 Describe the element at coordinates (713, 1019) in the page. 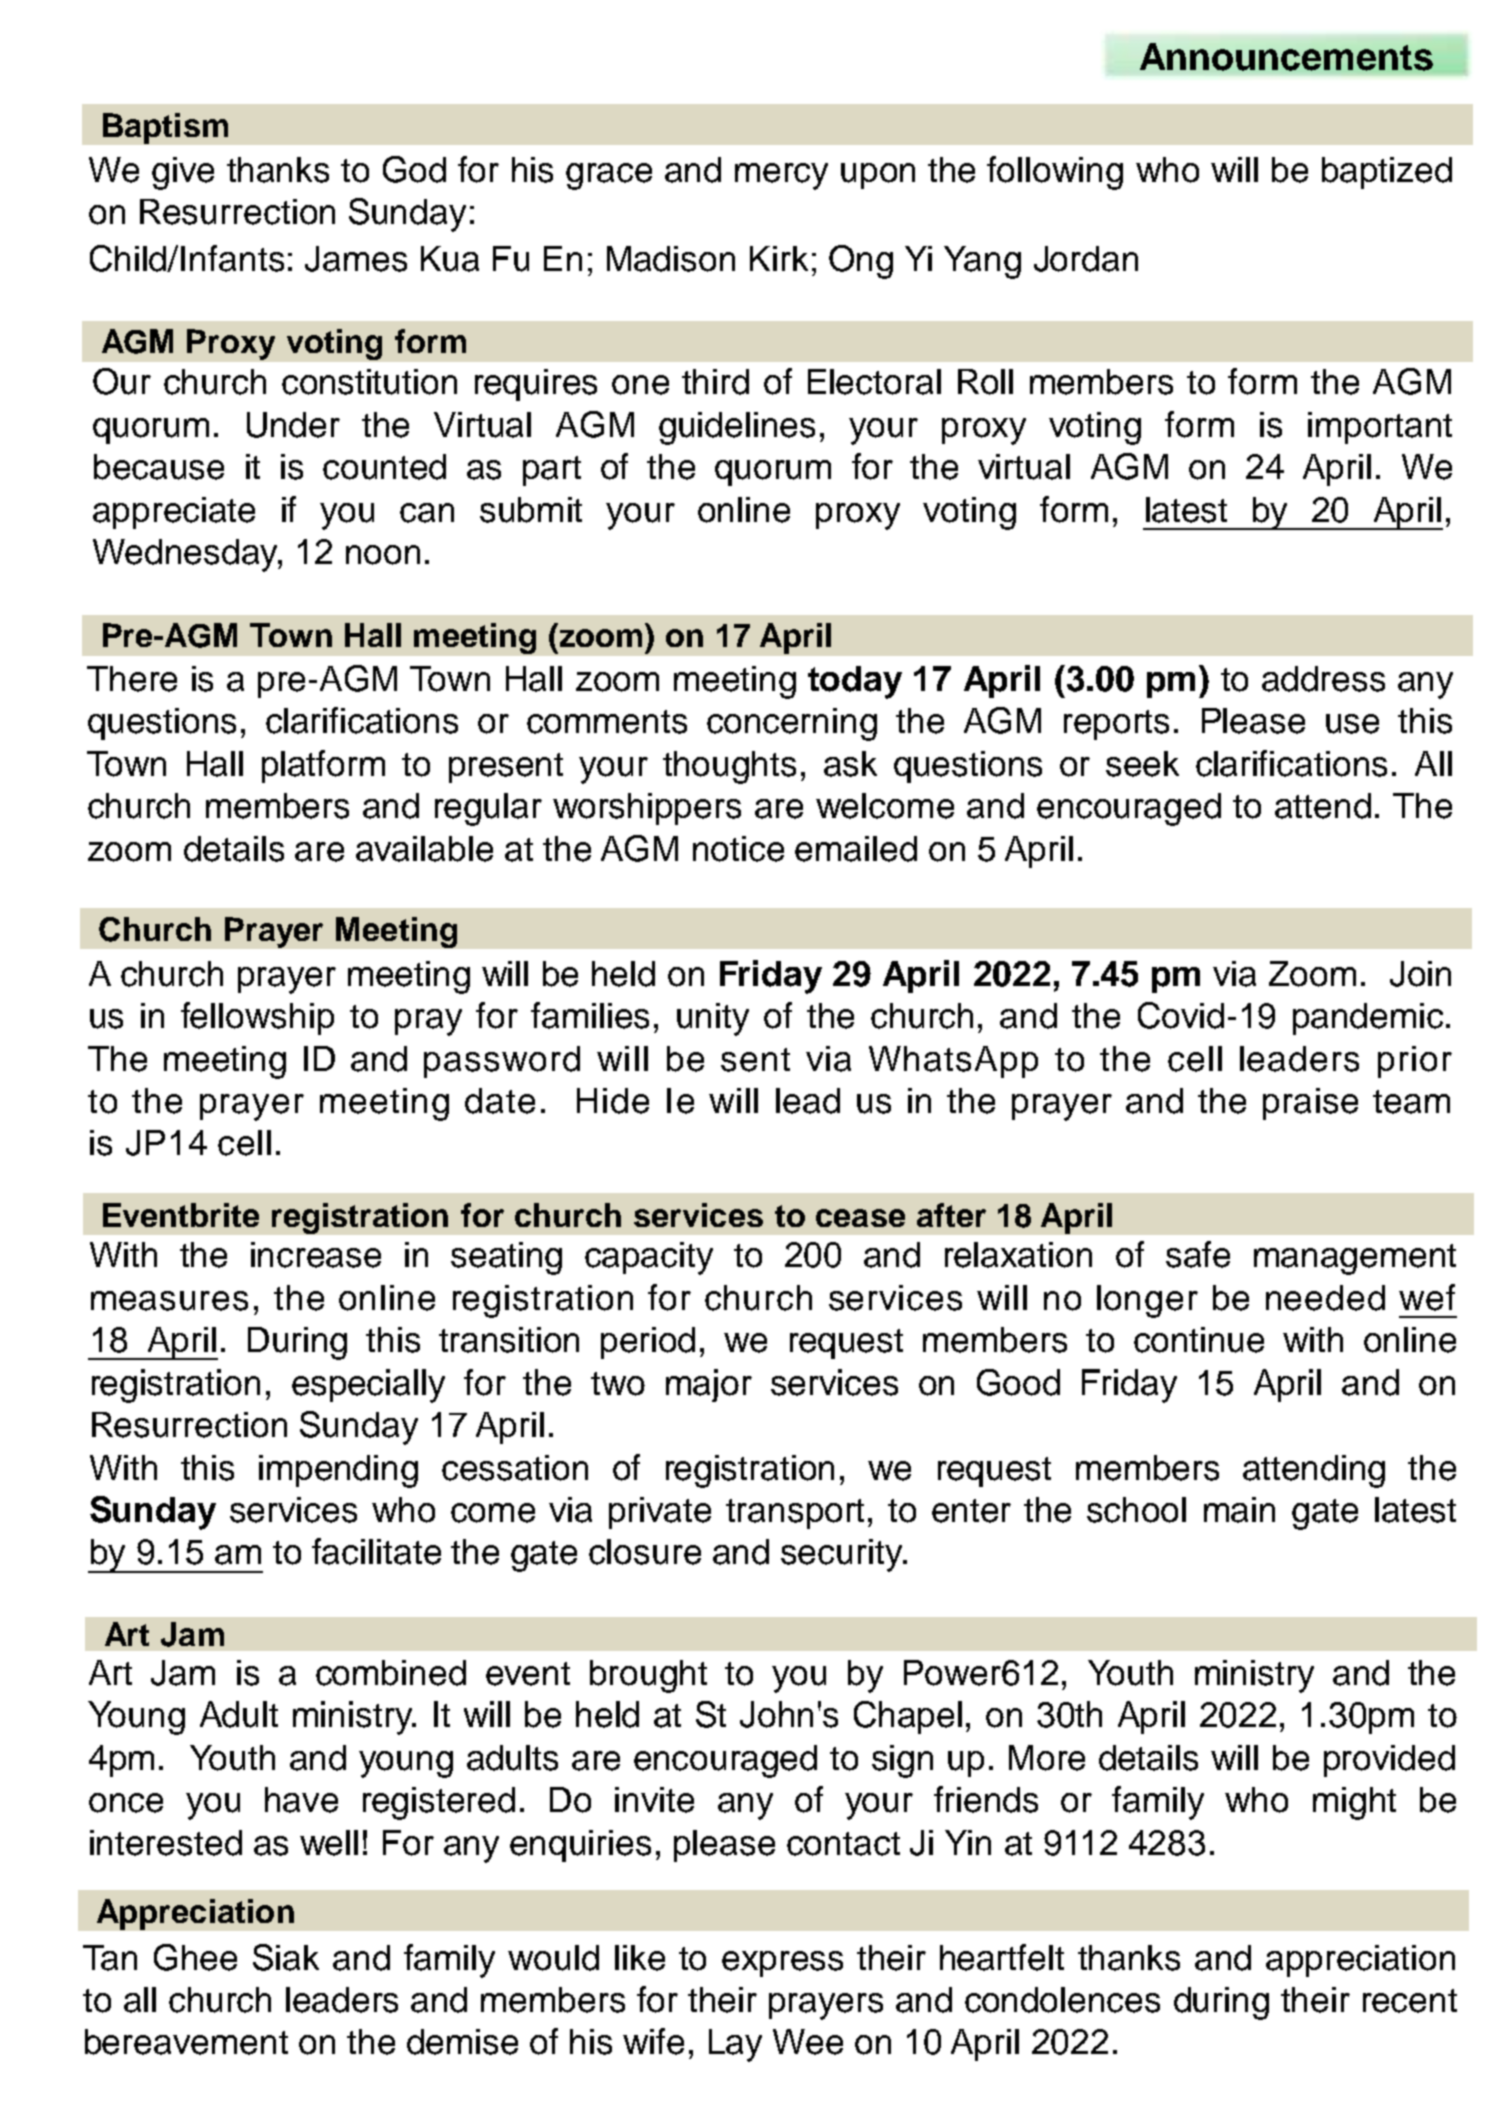

I see `unity` at that location.
